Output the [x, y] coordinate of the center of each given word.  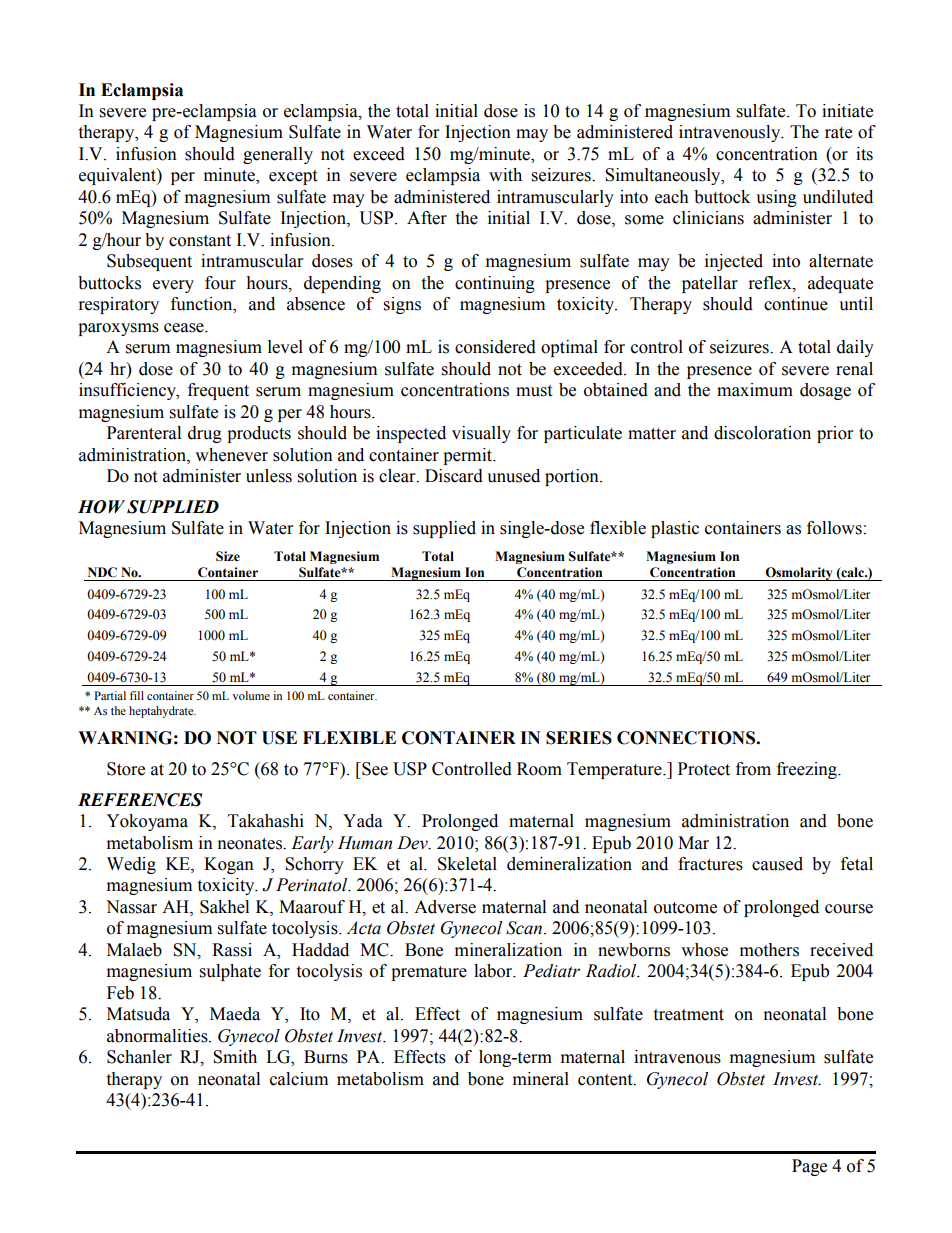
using [776, 198]
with [505, 175]
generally [278, 155]
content [606, 1080]
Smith [235, 1057]
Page [809, 1167]
